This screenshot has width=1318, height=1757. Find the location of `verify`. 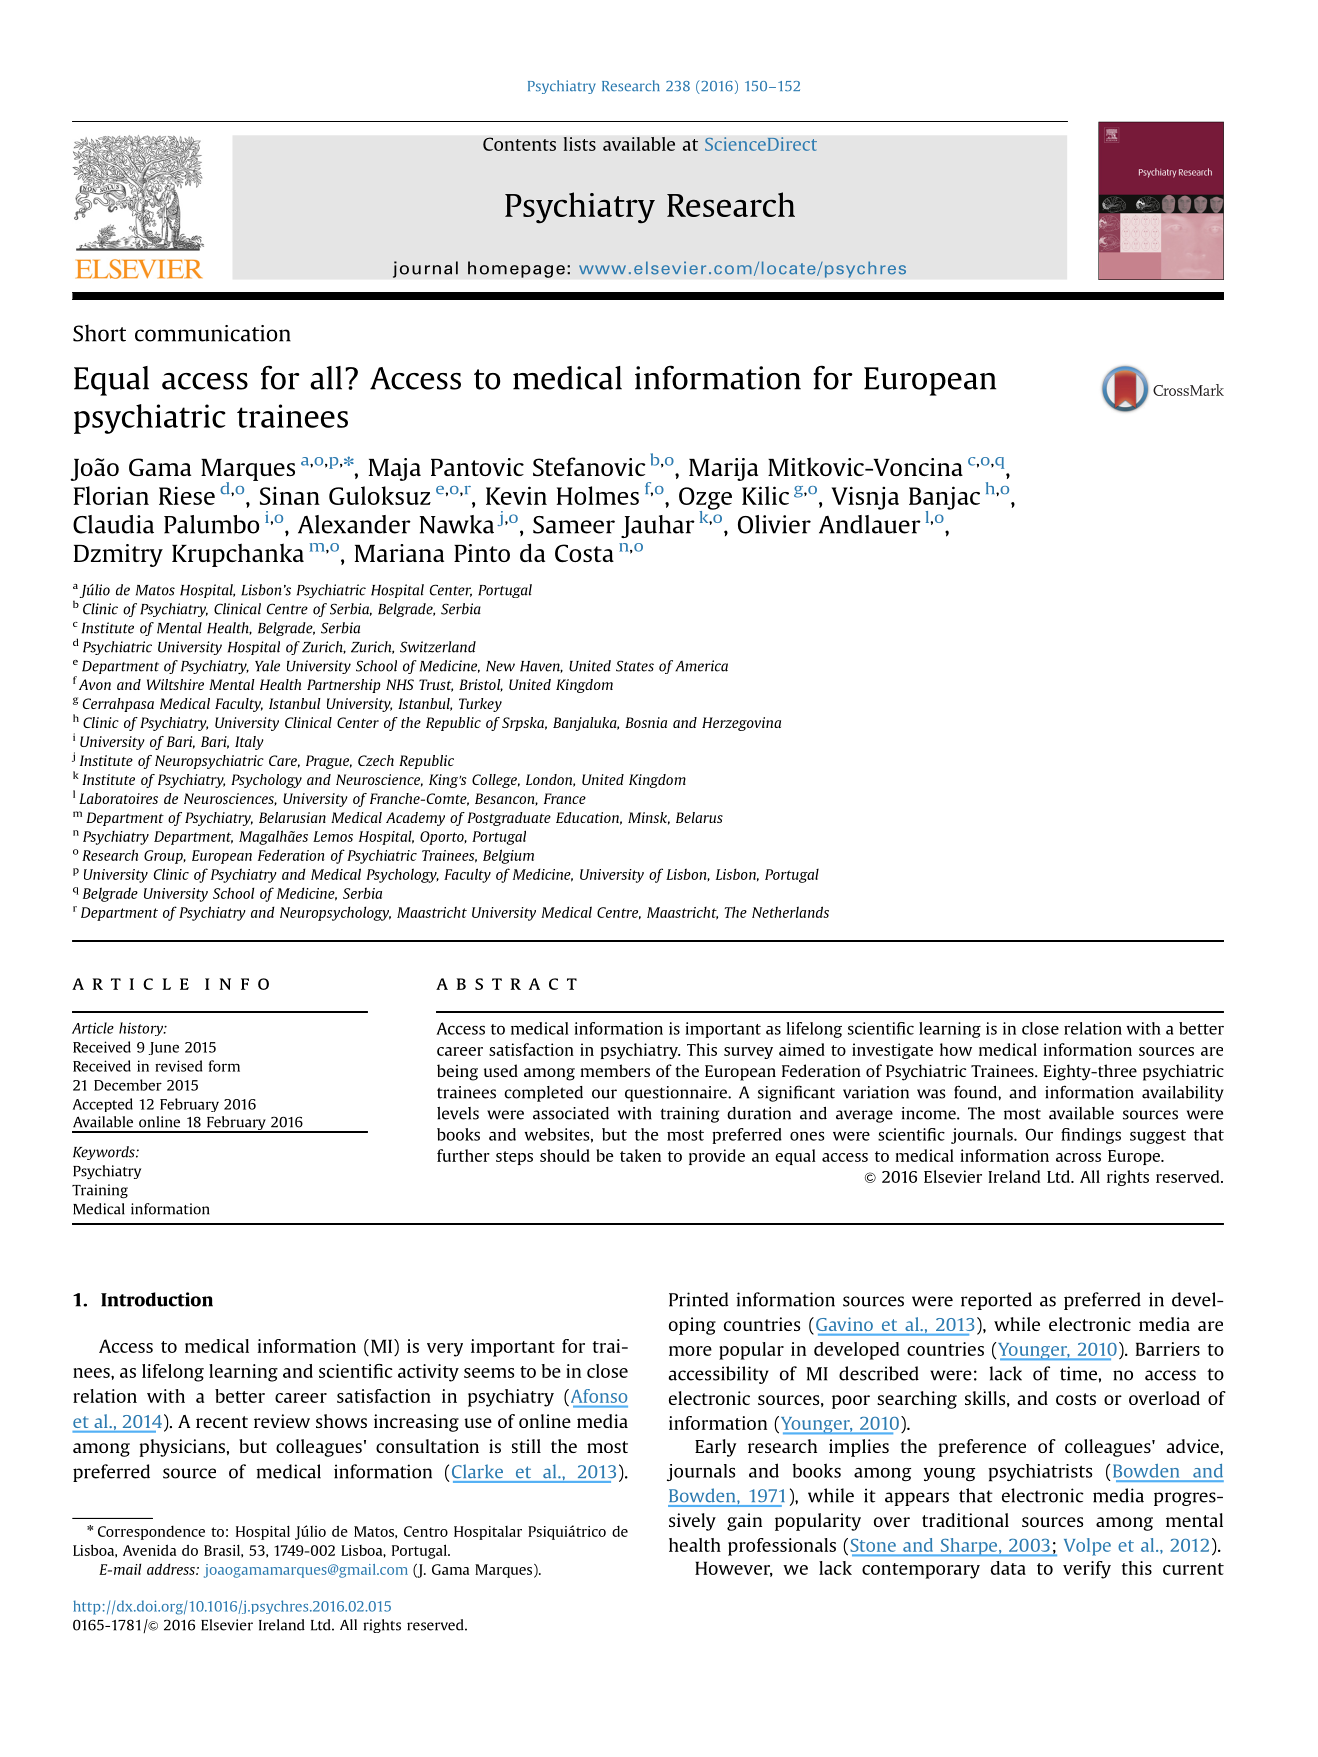

verify is located at coordinates (1087, 1570).
